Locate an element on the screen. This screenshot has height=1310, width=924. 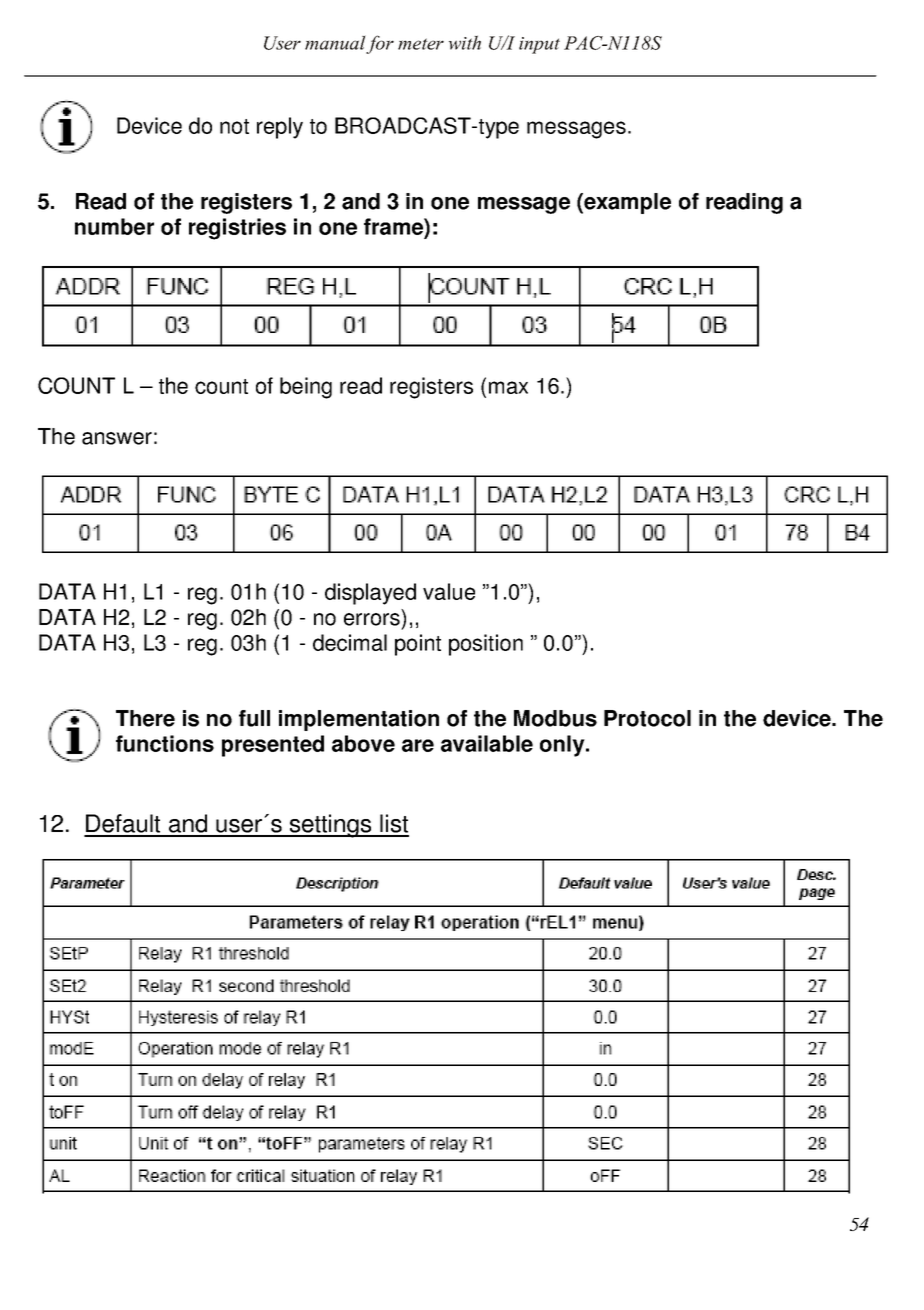
input is located at coordinates (539, 45).
